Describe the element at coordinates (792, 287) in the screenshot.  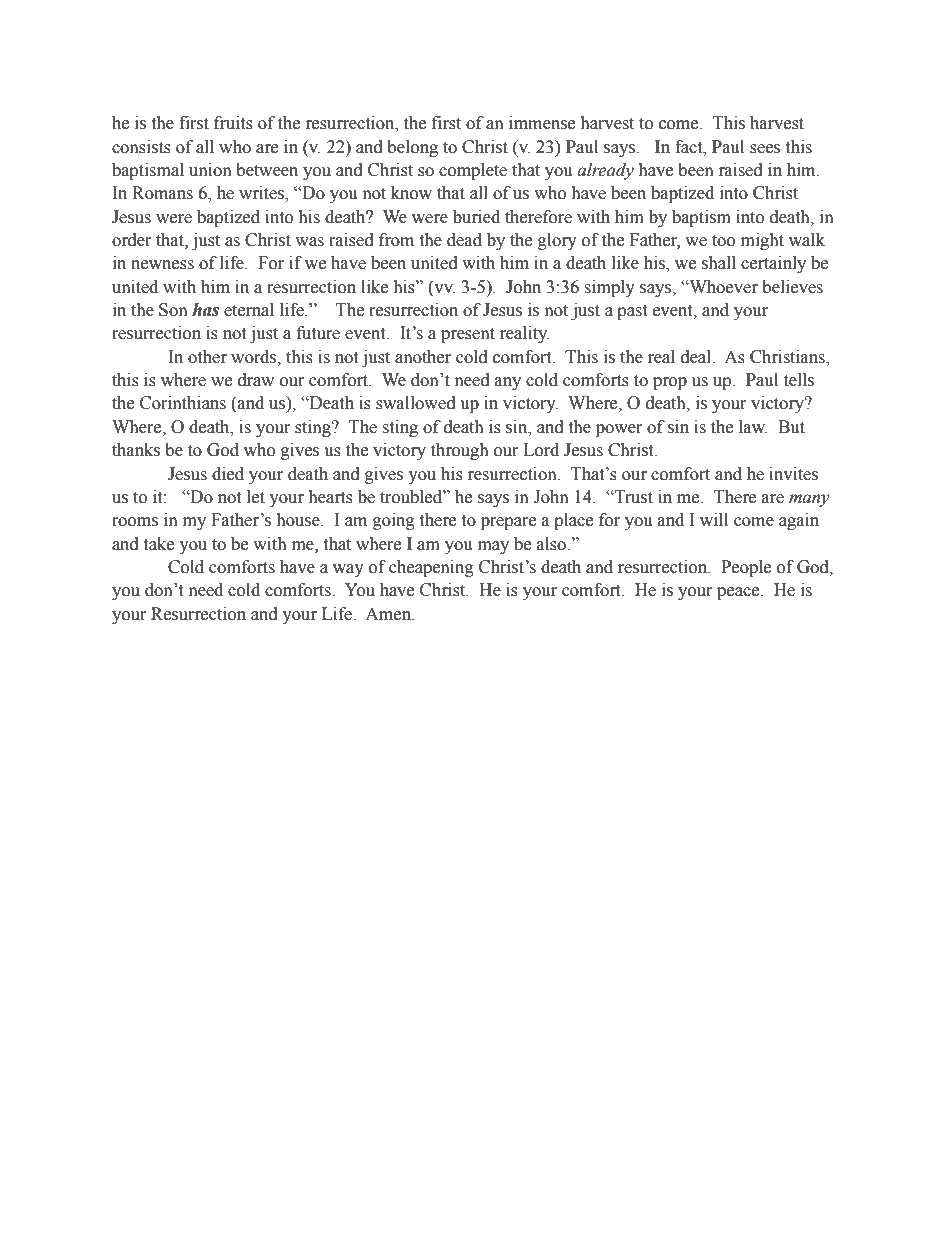
I see `believes` at that location.
